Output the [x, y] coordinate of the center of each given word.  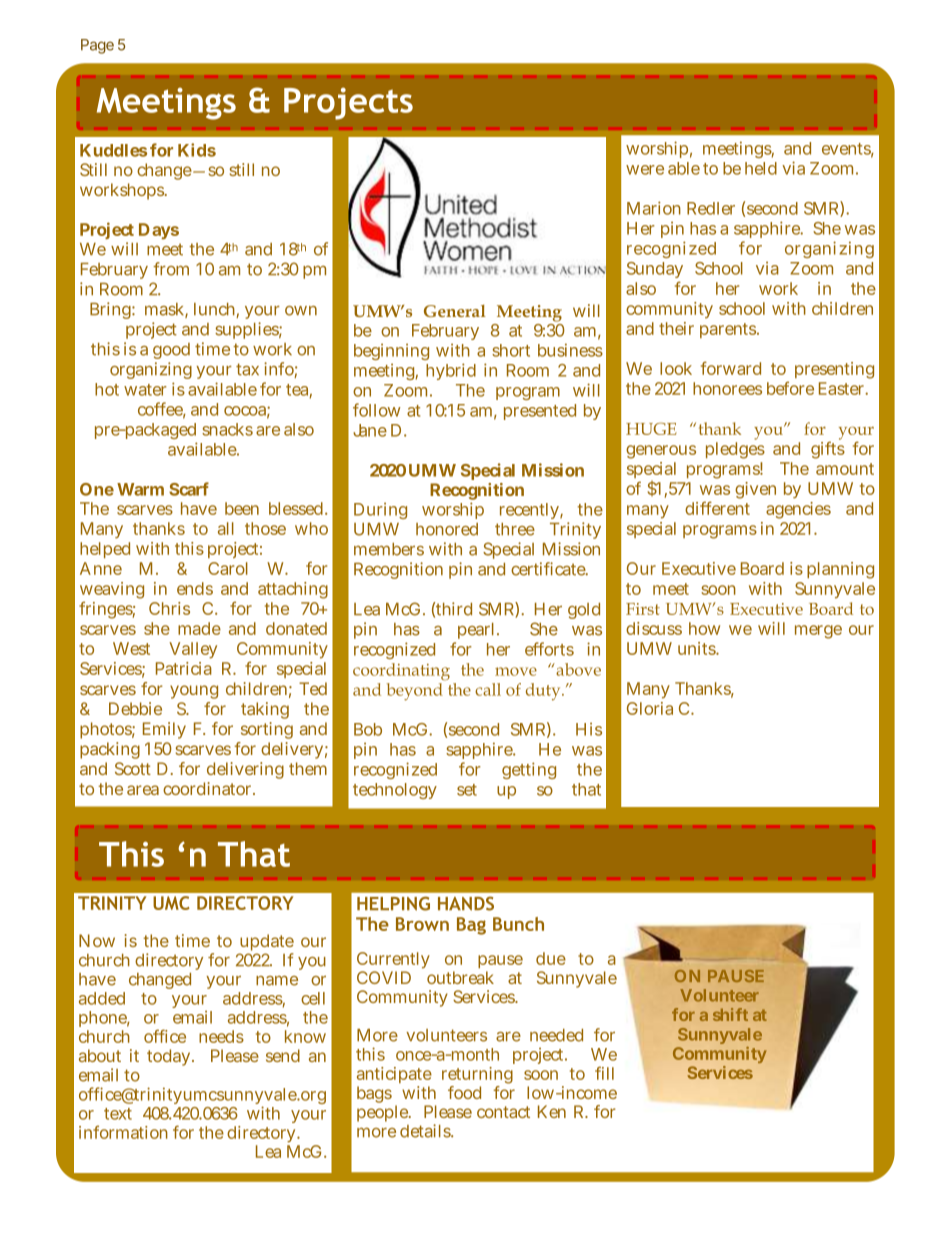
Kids [197, 150]
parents [729, 330]
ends [195, 588]
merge [818, 632]
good [171, 351]
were [645, 170]
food [464, 1092]
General [455, 311]
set [467, 790]
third [454, 609]
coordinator [209, 788]
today [170, 1057]
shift [730, 1014]
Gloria [650, 708]
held [761, 168]
